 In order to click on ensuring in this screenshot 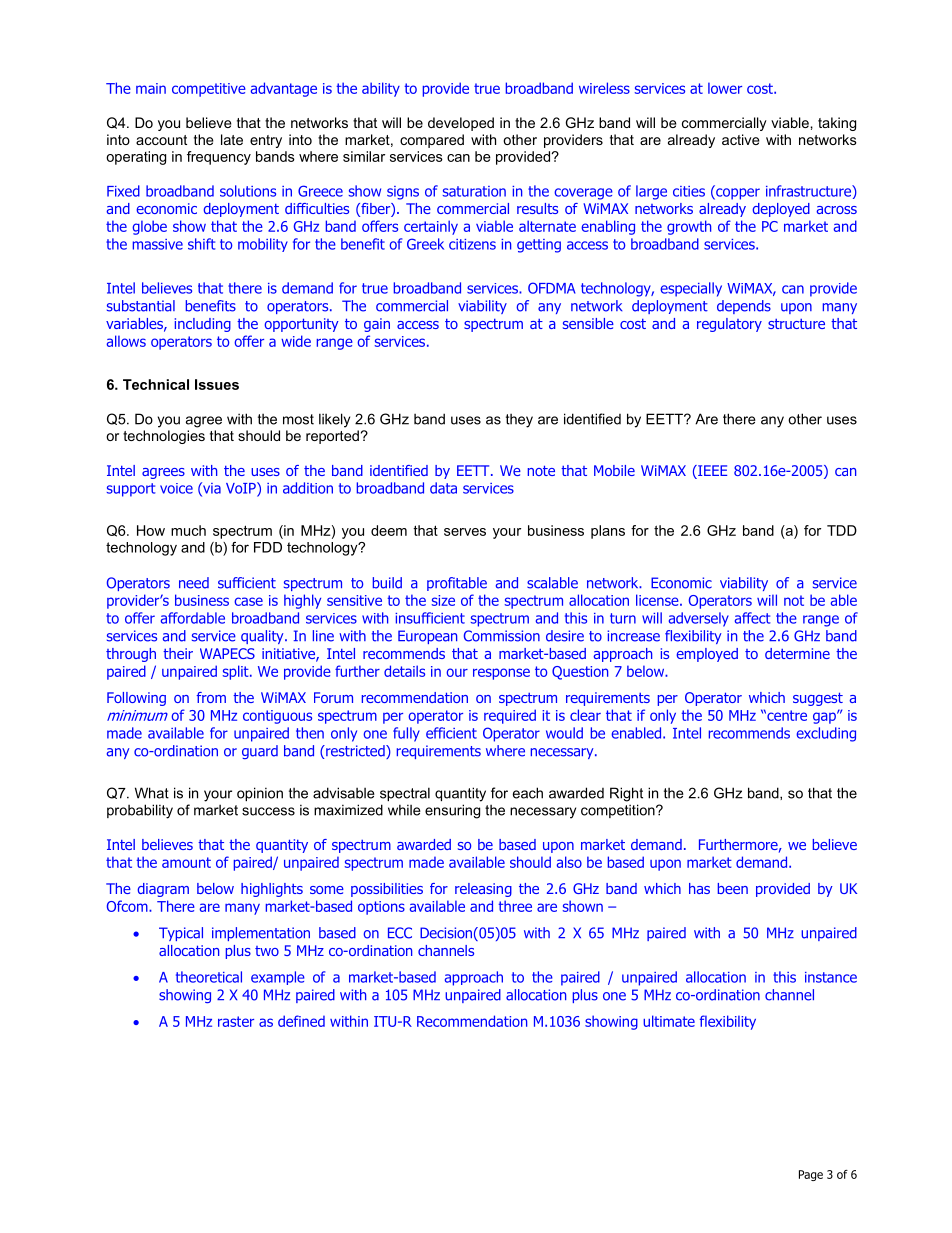, I will do `click(452, 811)`.
